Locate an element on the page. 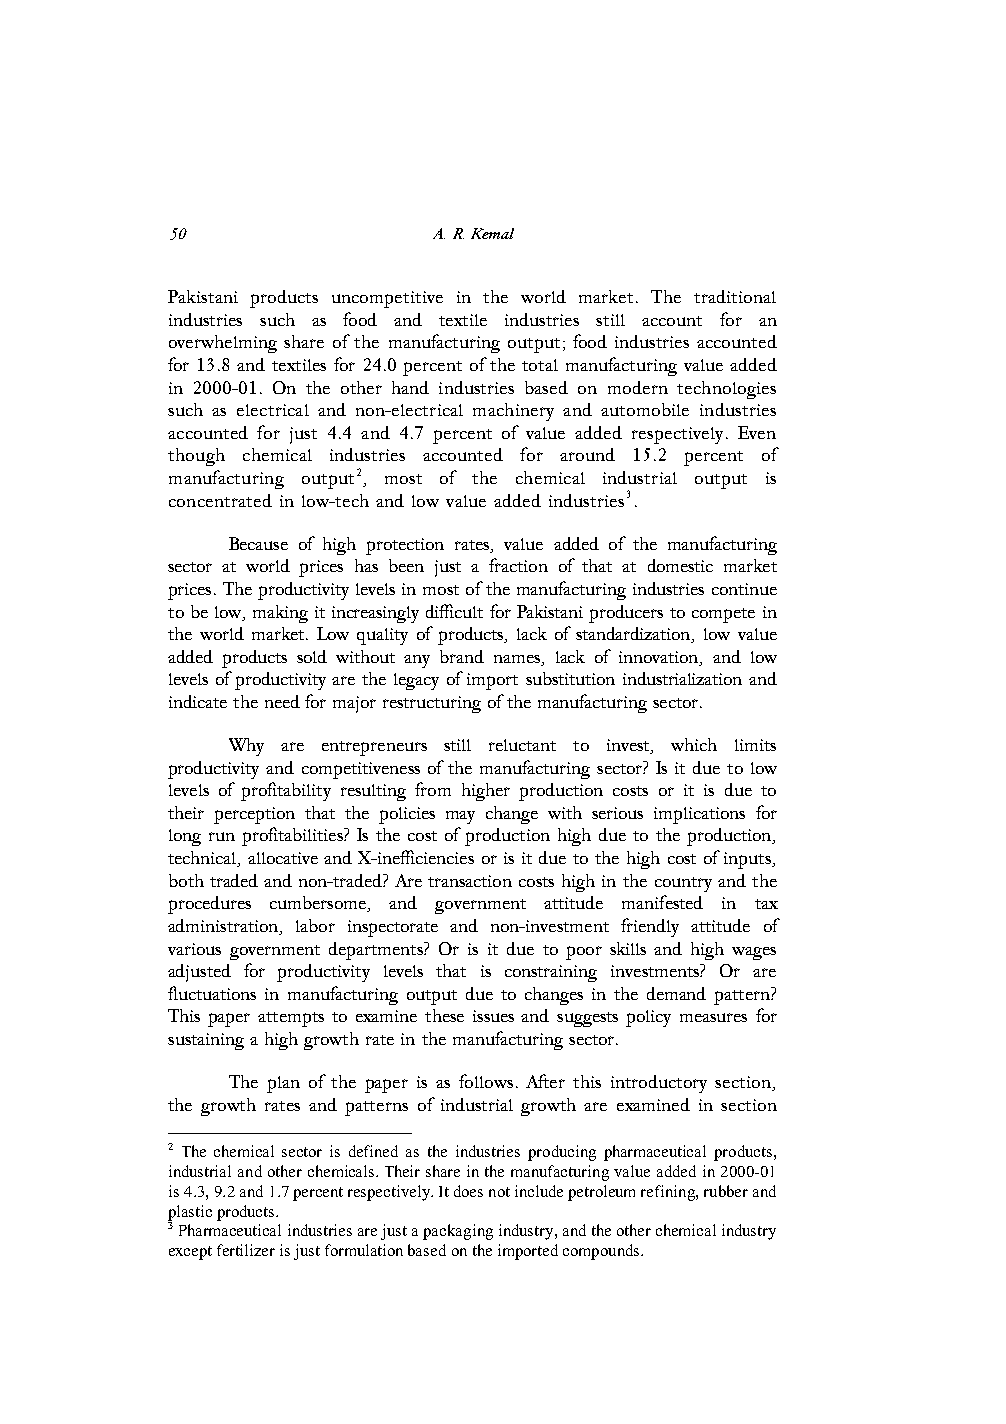 The image size is (1006, 1424). demand is located at coordinates (676, 993).
